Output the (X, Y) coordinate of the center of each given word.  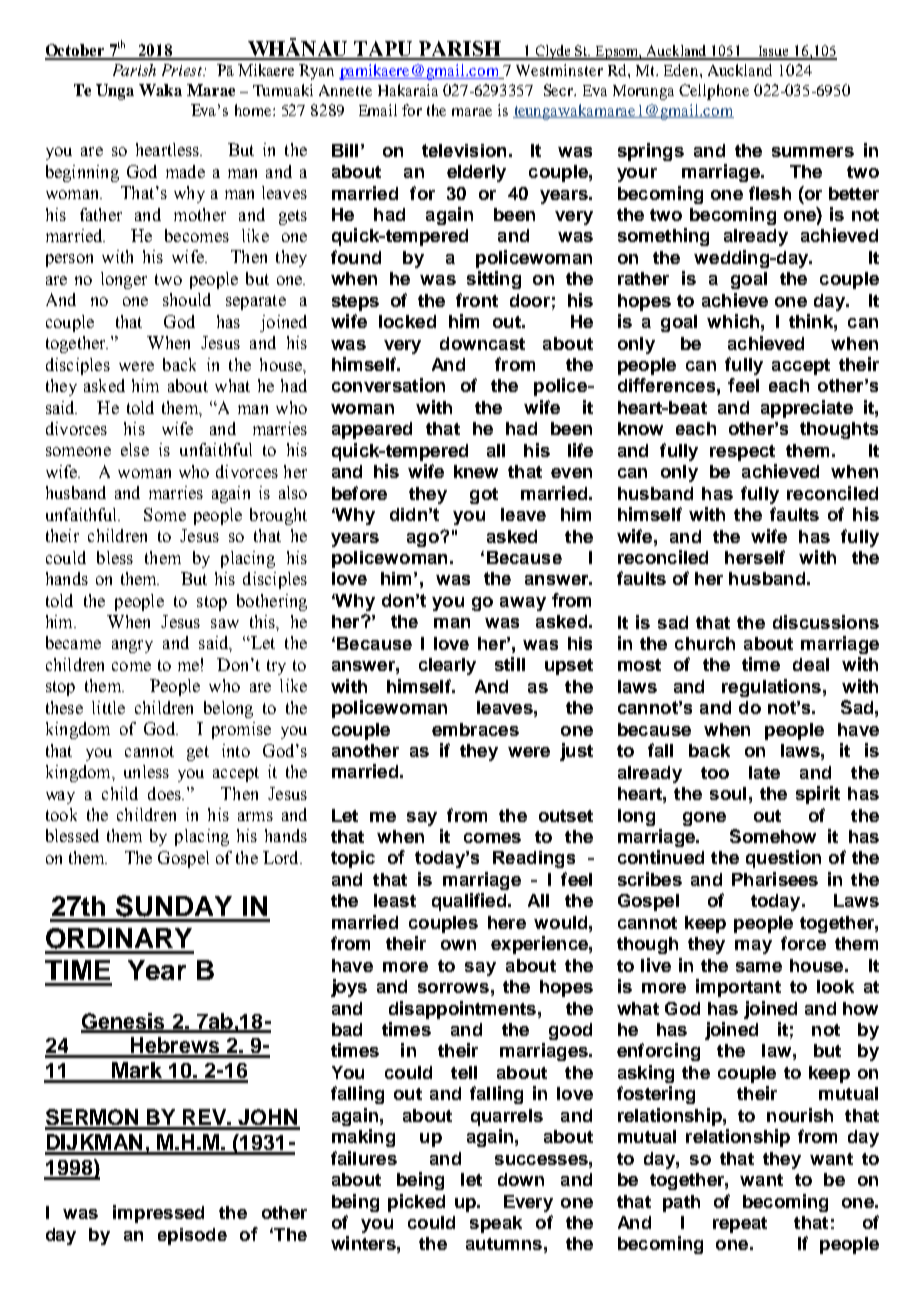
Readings (534, 859)
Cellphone (714, 92)
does (165, 793)
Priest (183, 70)
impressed (158, 1214)
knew (476, 471)
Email (378, 110)
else (135, 449)
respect (742, 453)
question (783, 859)
